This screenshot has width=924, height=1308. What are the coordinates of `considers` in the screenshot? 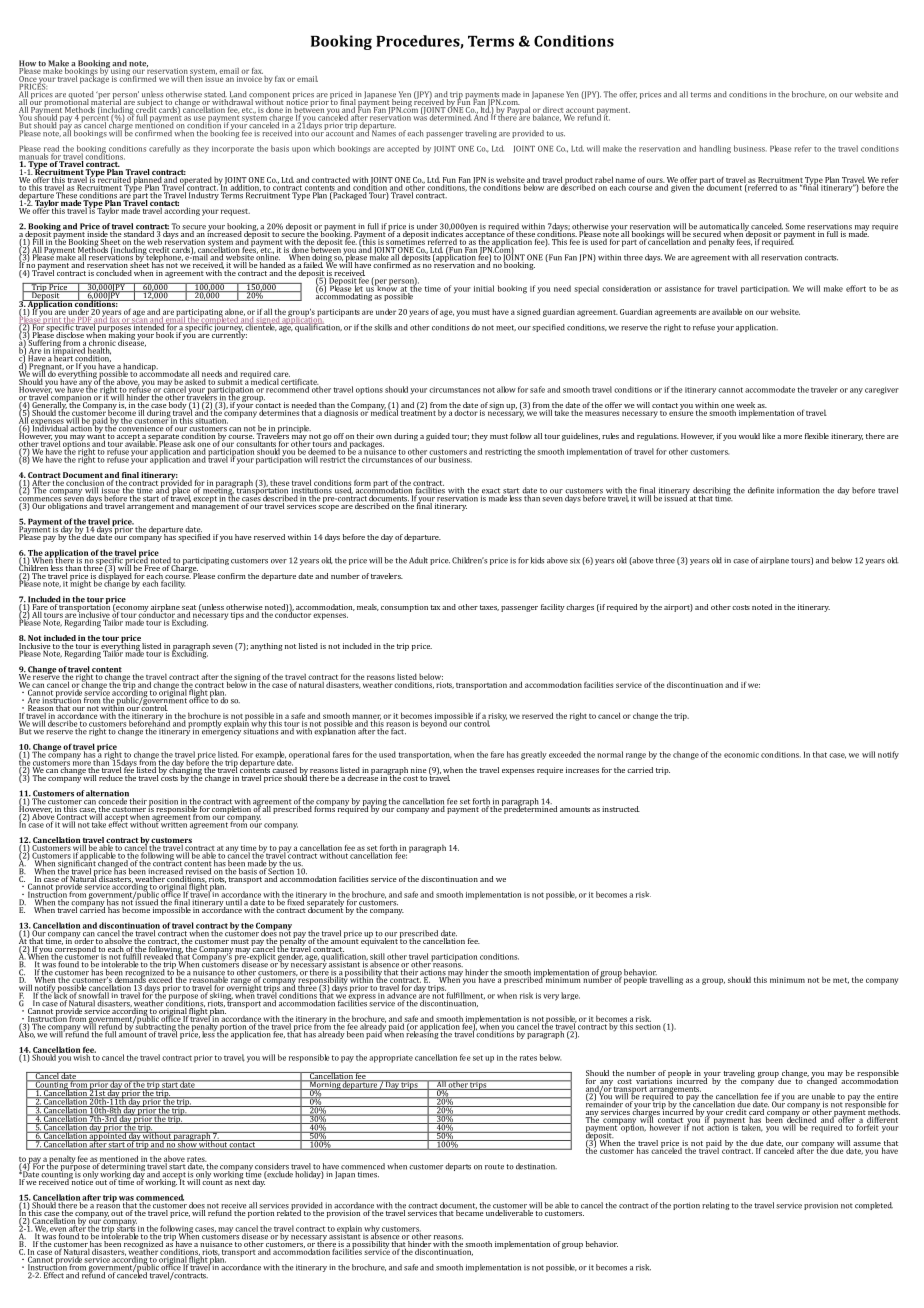 It's located at (272, 1167).
